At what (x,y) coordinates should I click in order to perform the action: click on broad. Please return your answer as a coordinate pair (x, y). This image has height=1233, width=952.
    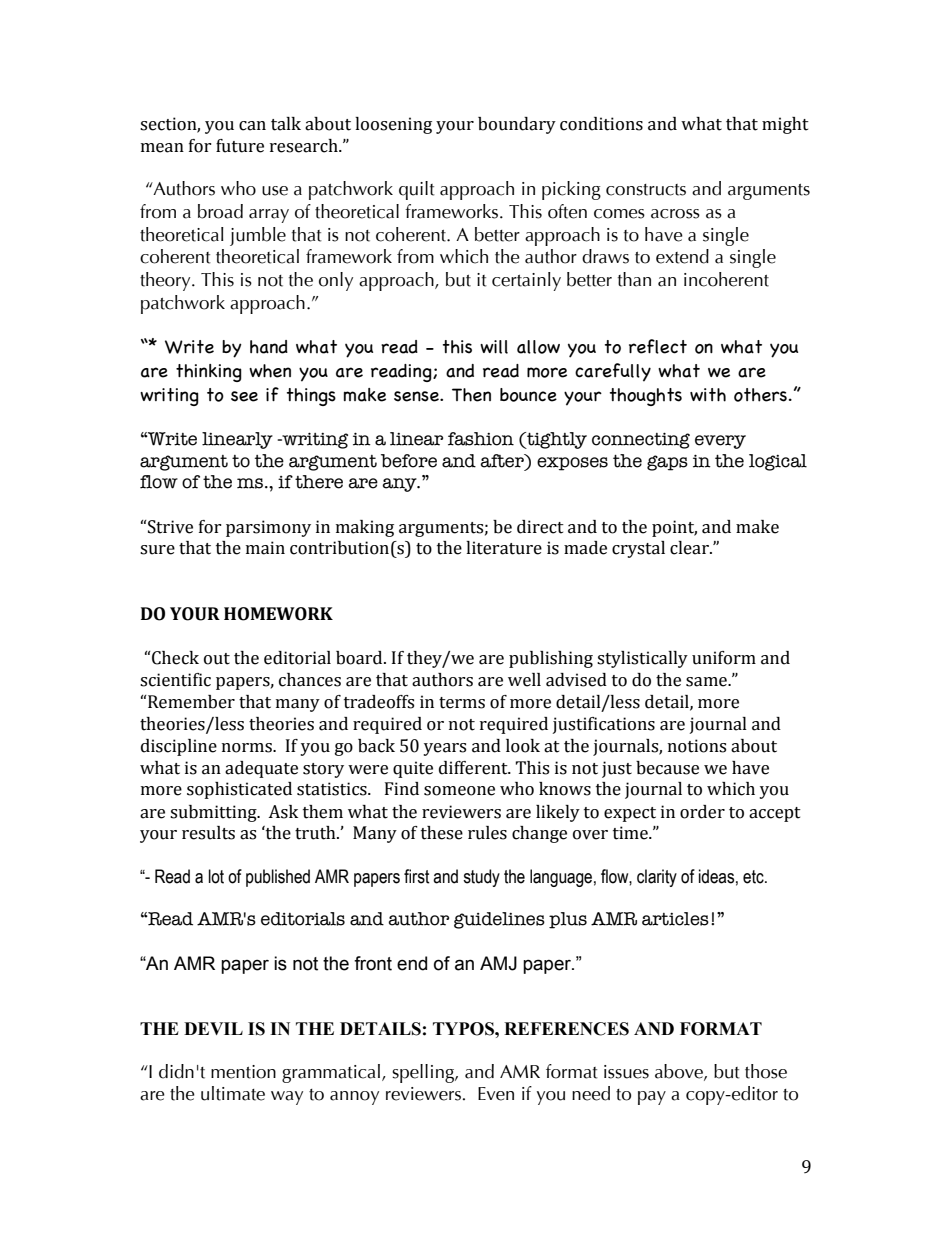
    Looking at the image, I should click on (220, 211).
